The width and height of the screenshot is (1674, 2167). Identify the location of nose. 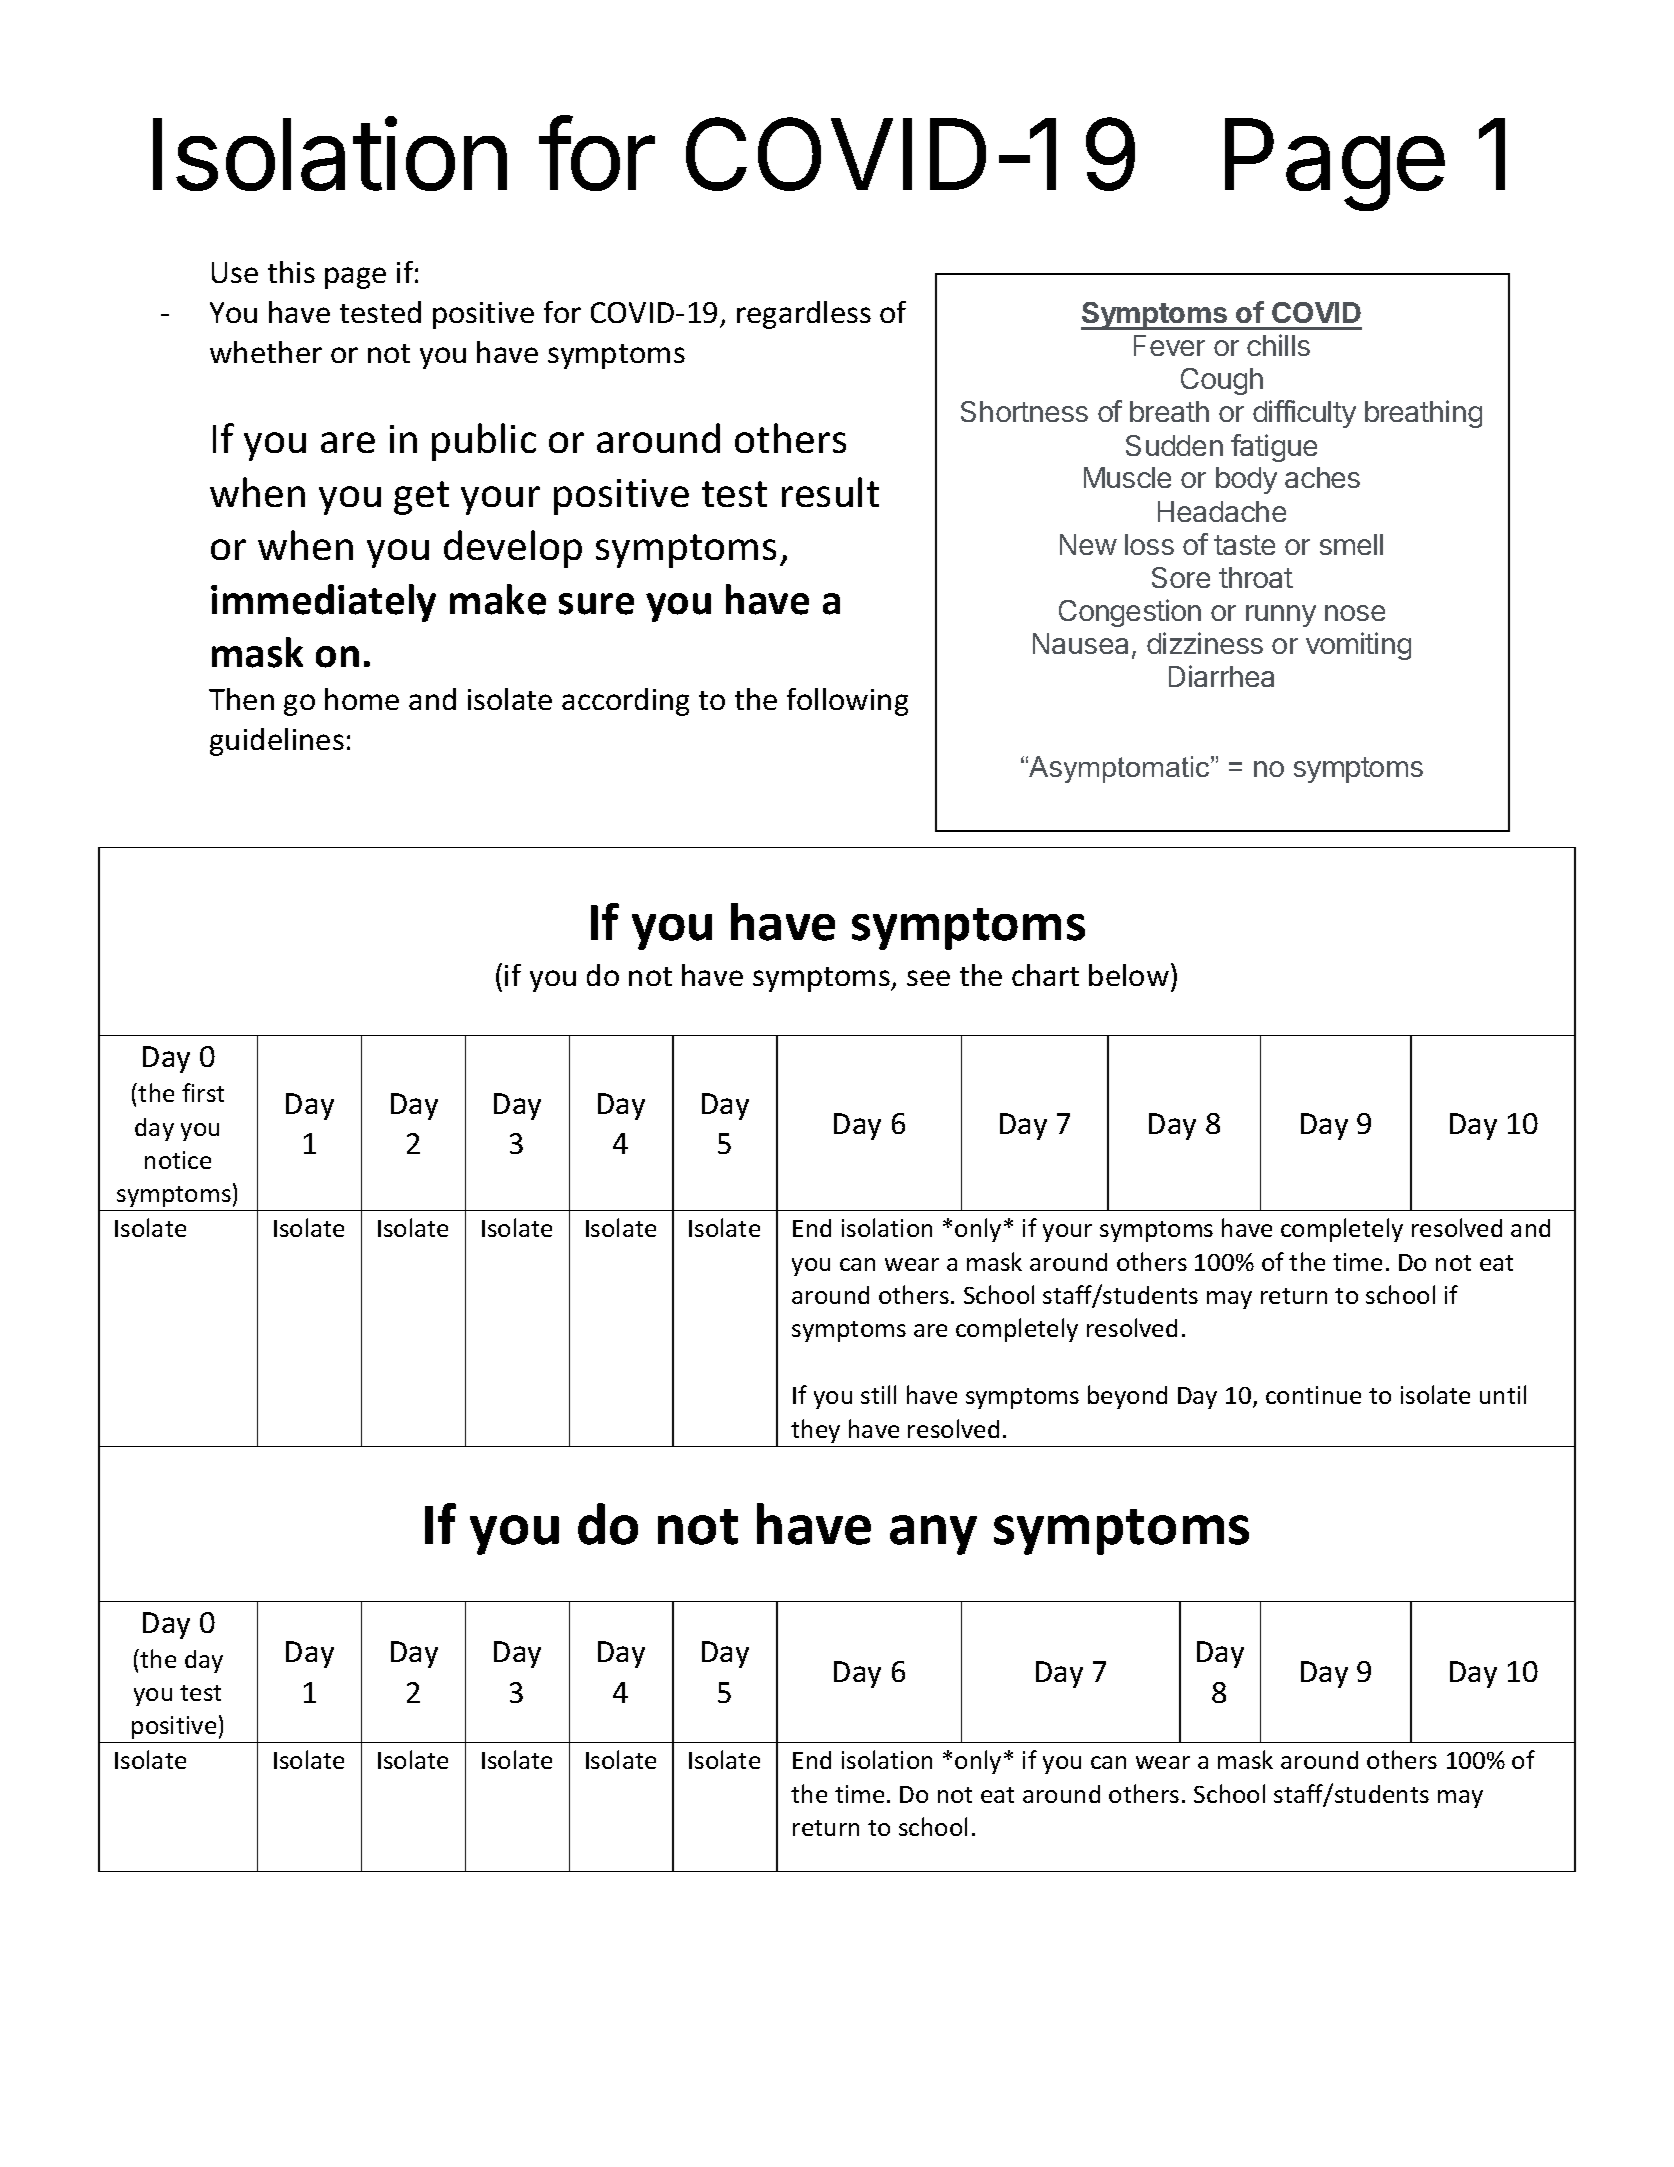
(1355, 613).
